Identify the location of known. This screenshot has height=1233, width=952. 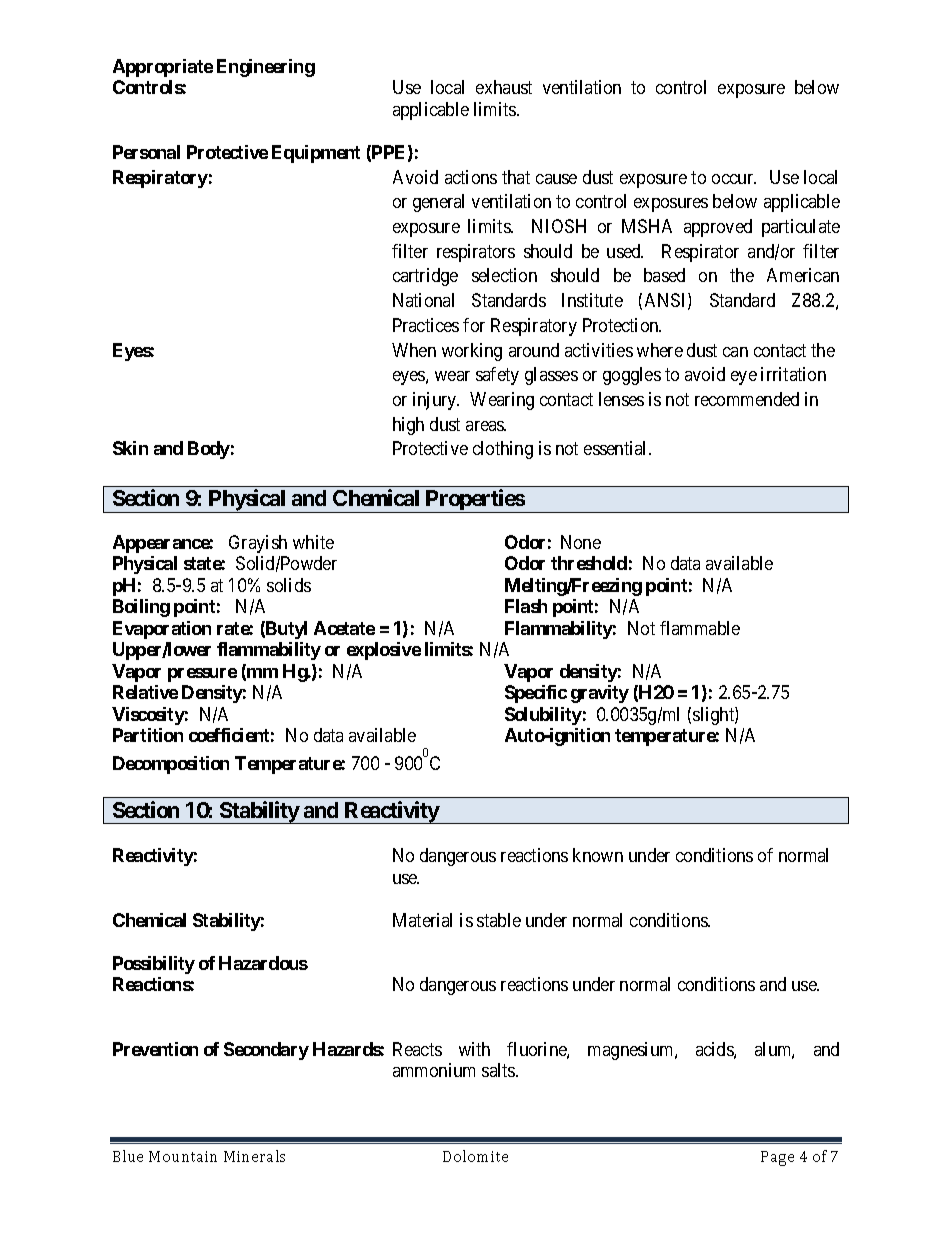
(598, 855).
